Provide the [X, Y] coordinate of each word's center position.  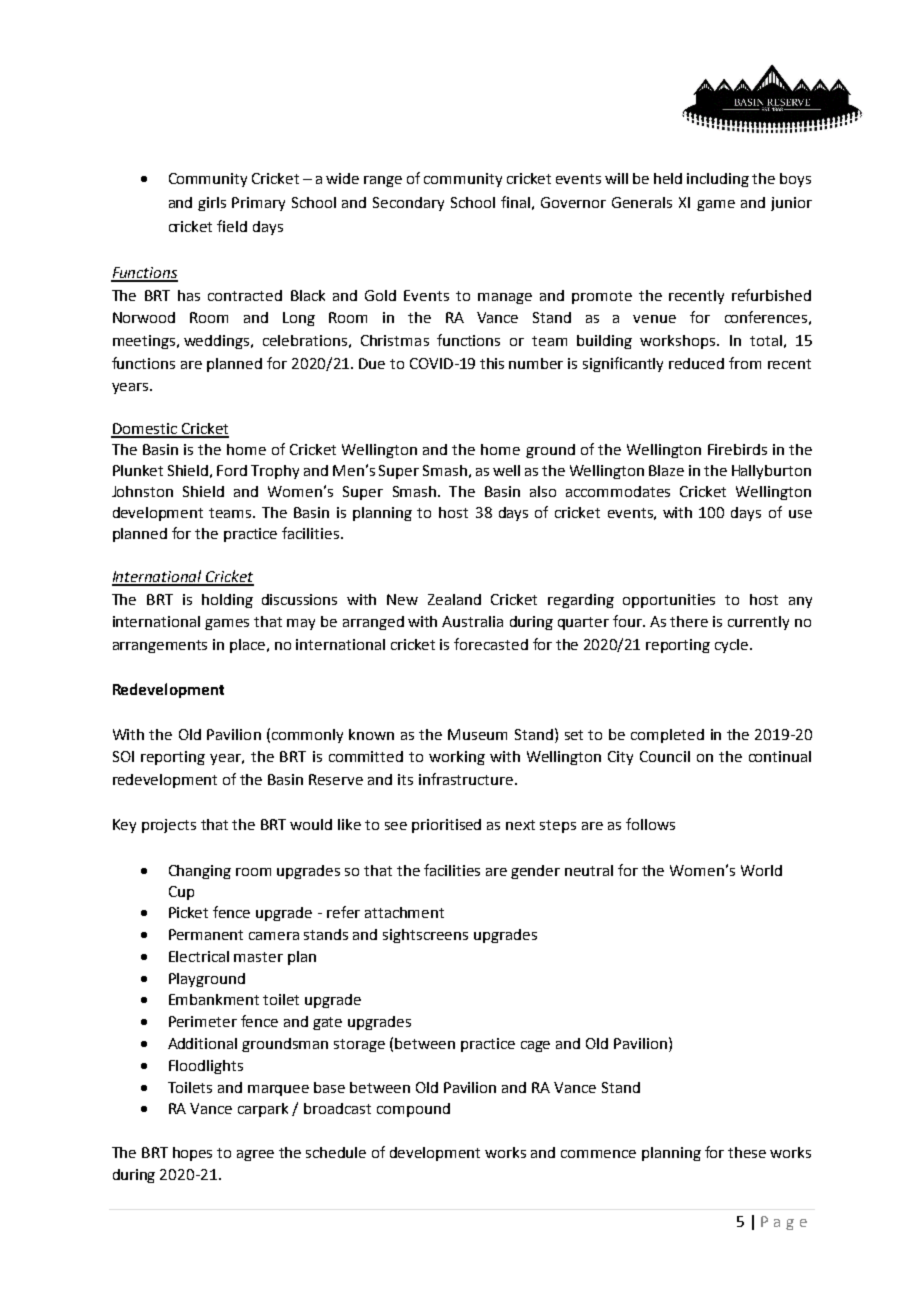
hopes [192, 1154]
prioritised [446, 826]
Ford [232, 470]
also [543, 491]
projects [169, 826]
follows [650, 824]
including [718, 180]
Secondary [408, 204]
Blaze [666, 470]
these [747, 1152]
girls [212, 204]
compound [413, 1110]
